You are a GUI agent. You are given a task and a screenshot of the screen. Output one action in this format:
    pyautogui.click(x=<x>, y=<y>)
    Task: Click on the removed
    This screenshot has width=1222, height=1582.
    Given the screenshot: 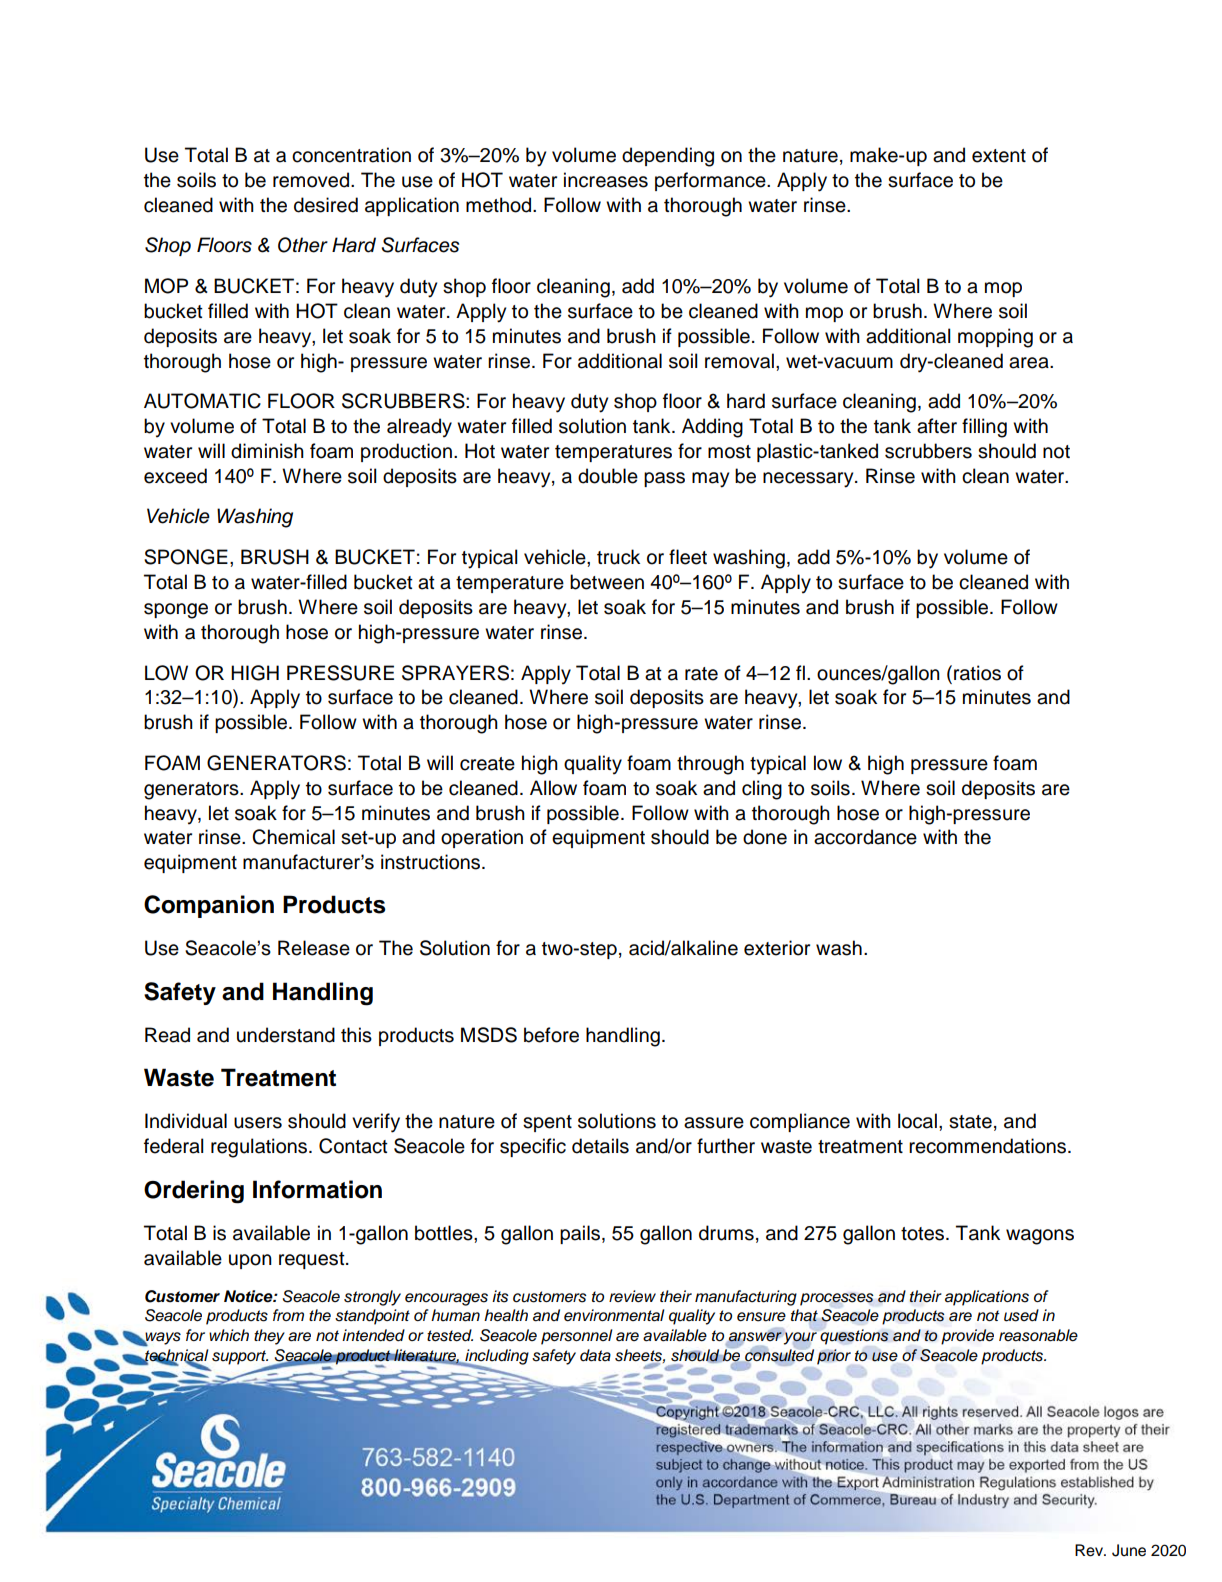 What is the action you would take?
    pyautogui.click(x=311, y=180)
